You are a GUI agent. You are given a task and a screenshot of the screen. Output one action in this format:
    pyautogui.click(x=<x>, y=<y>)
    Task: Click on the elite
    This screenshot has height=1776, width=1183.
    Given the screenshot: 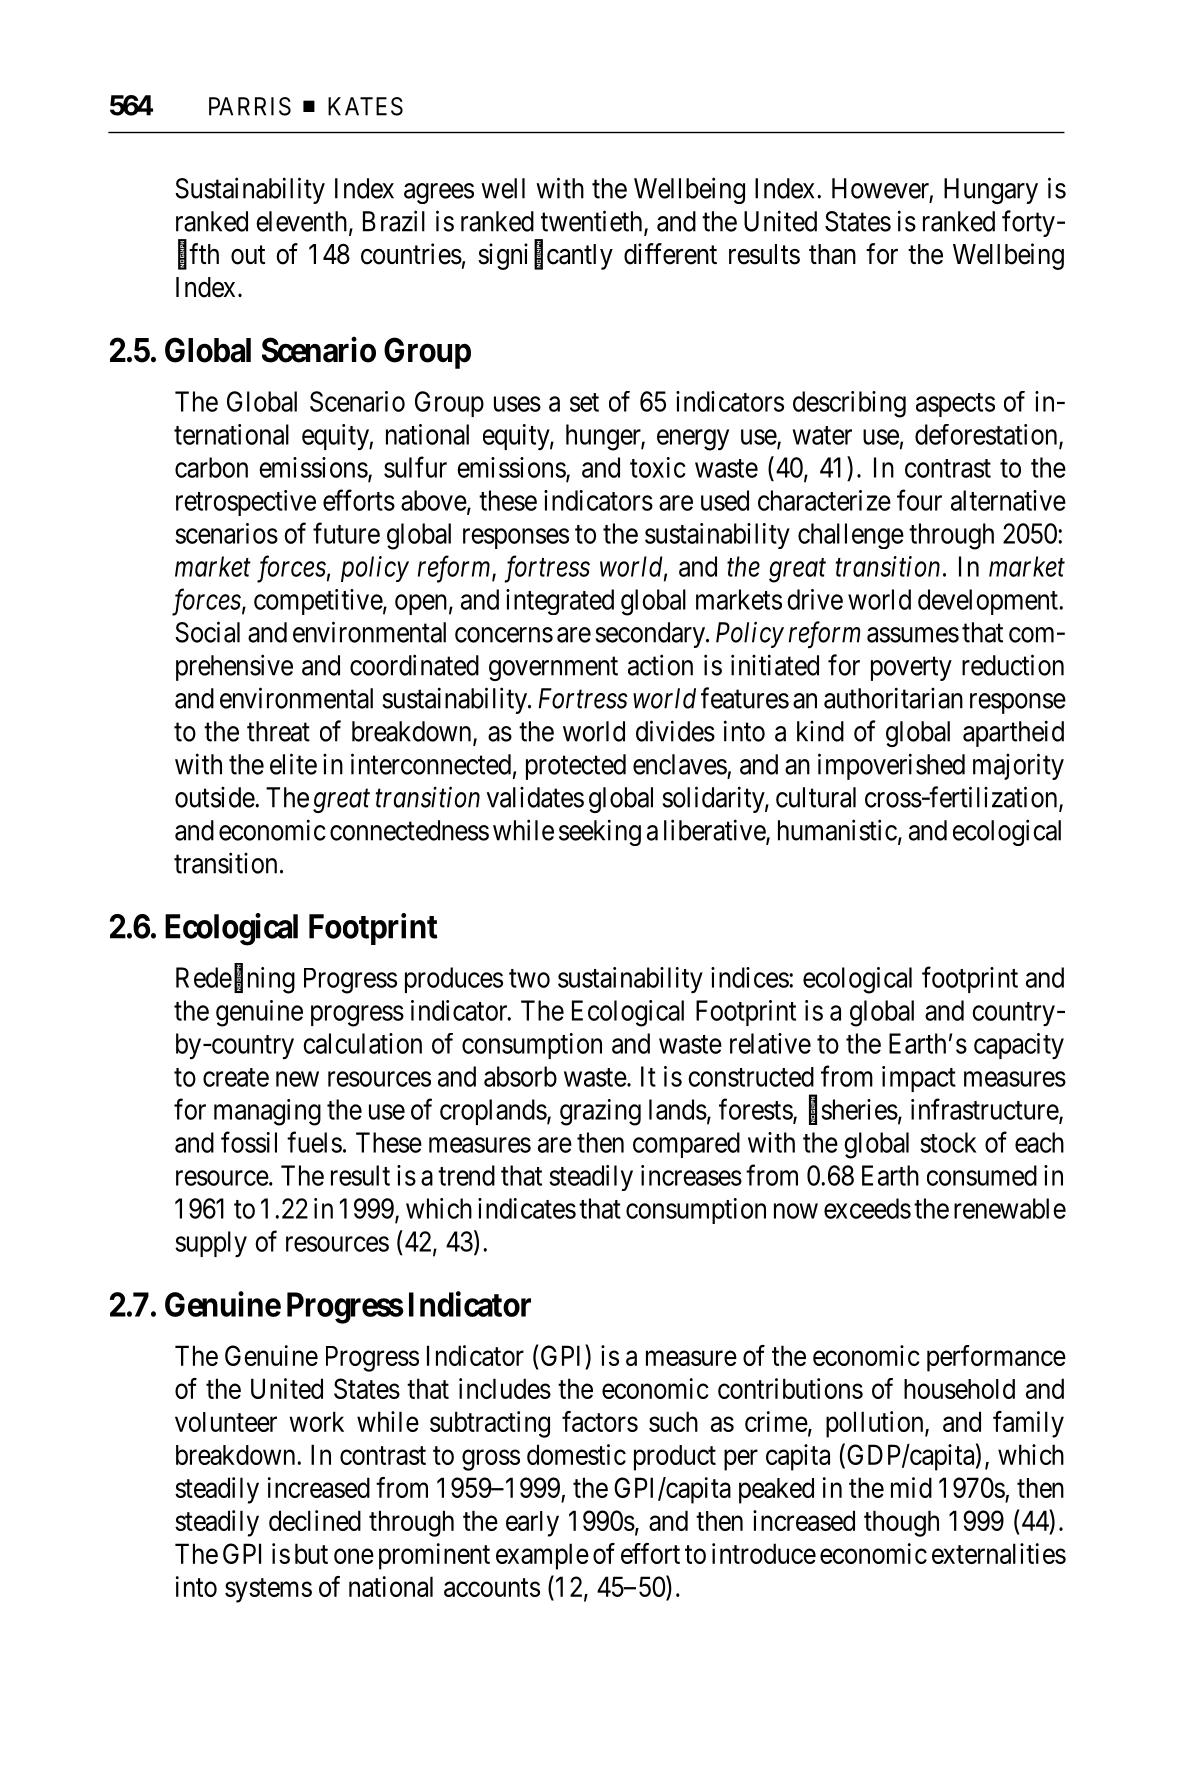 What is the action you would take?
    pyautogui.click(x=293, y=764)
